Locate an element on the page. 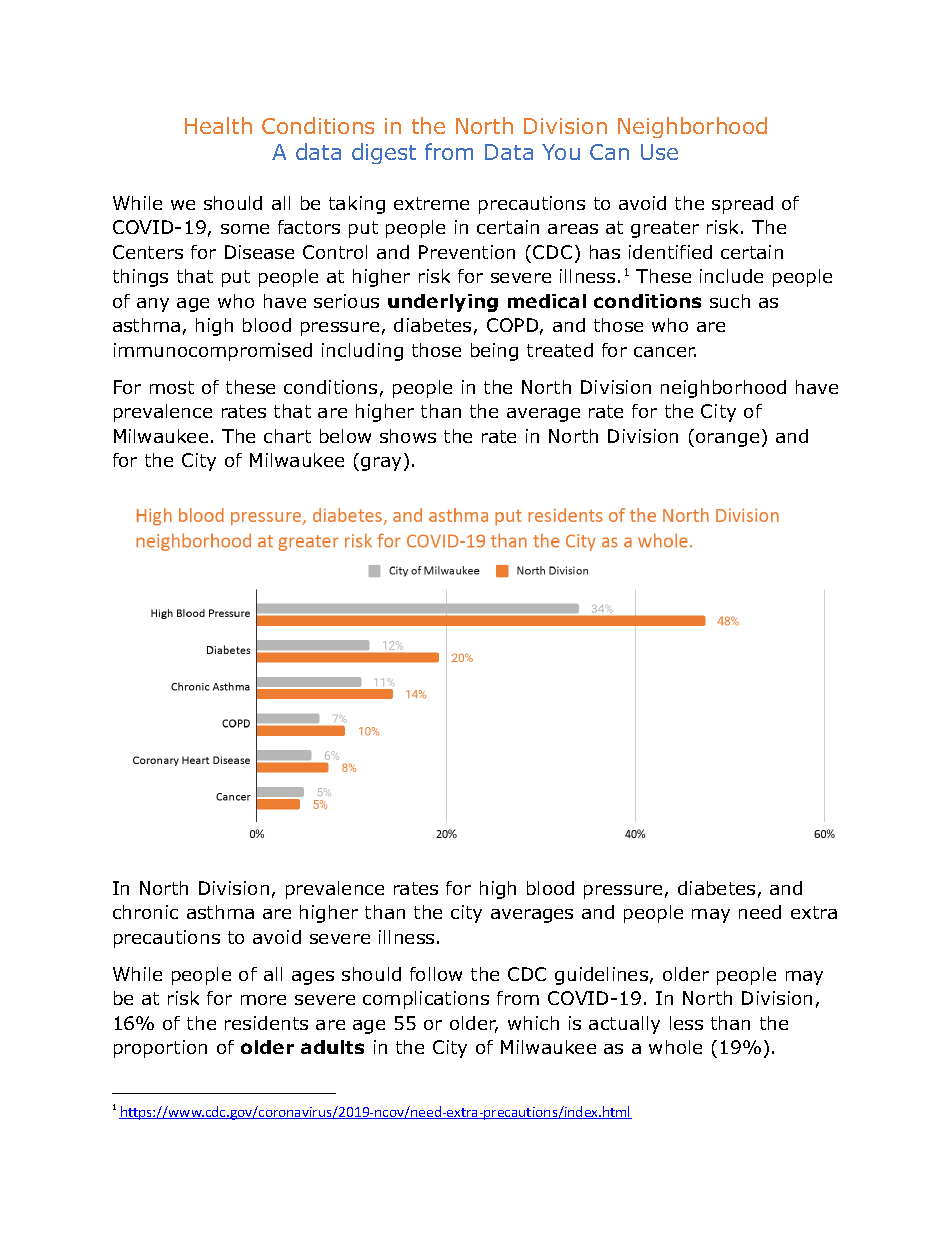 The height and width of the document is (1233, 952). chronic is located at coordinates (145, 912).
